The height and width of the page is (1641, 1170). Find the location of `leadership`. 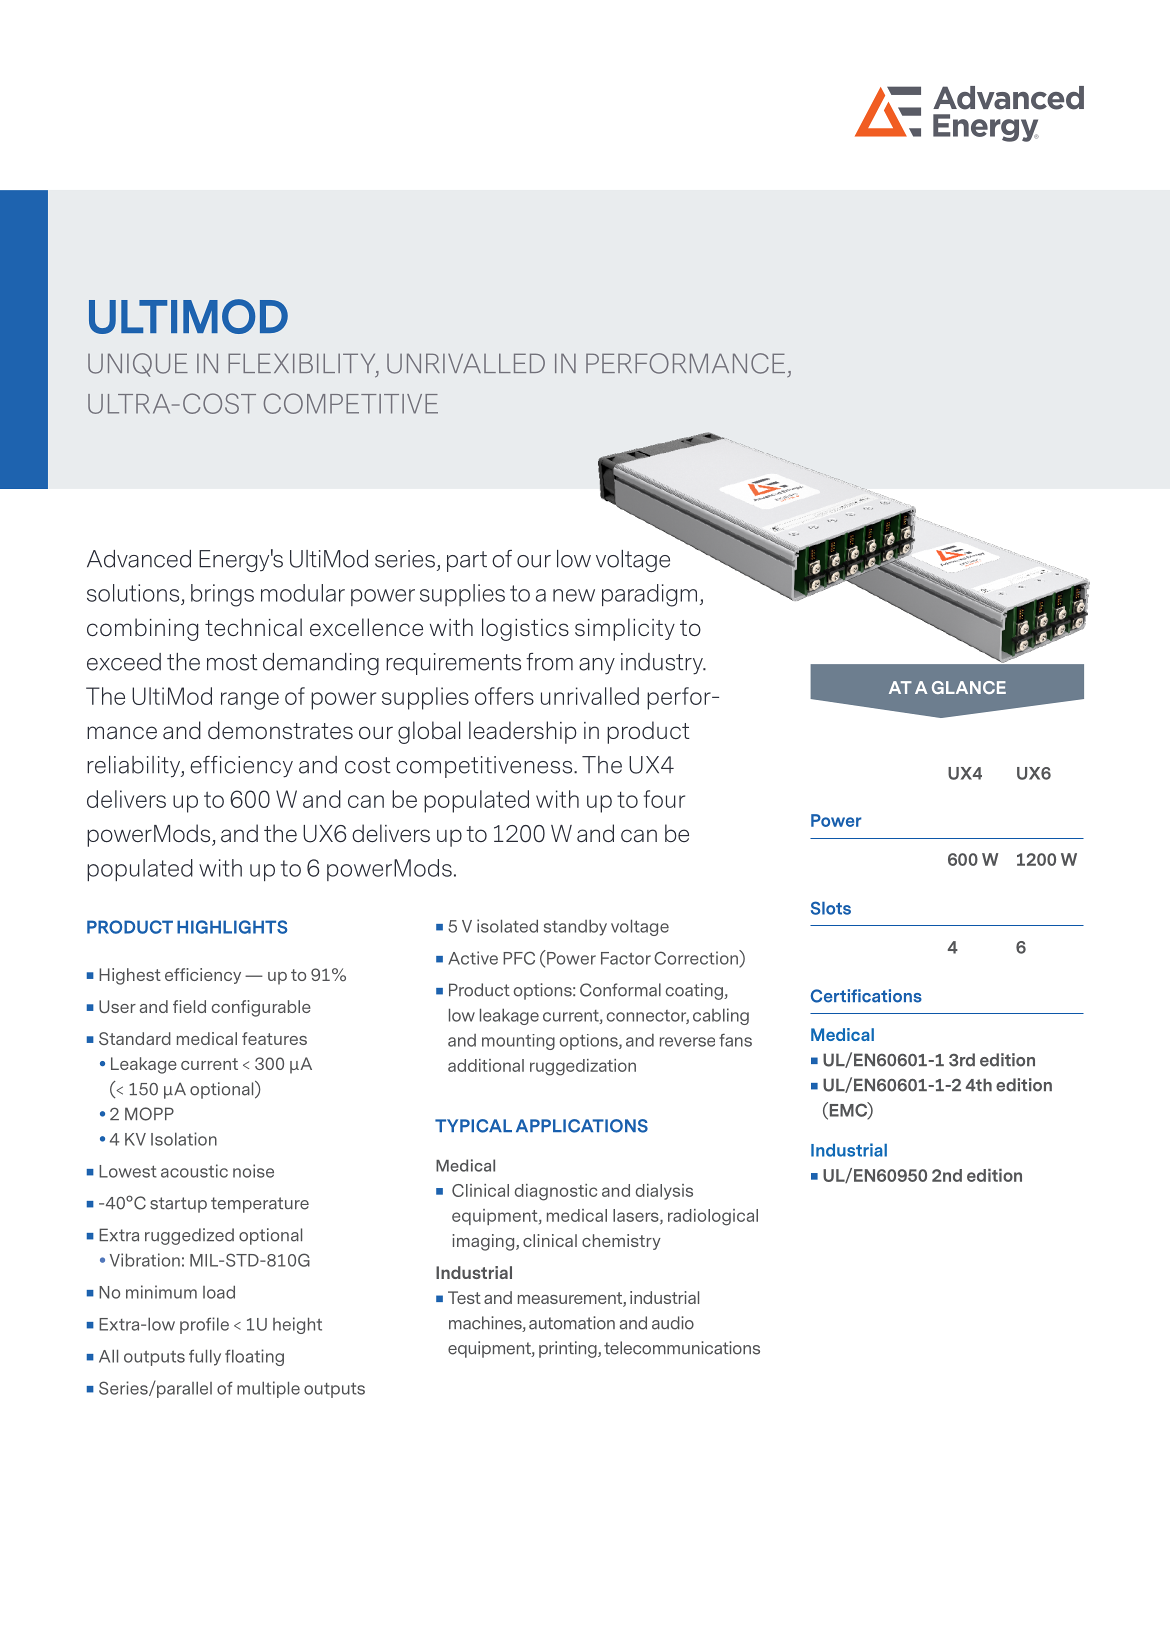

leadership is located at coordinates (523, 732).
